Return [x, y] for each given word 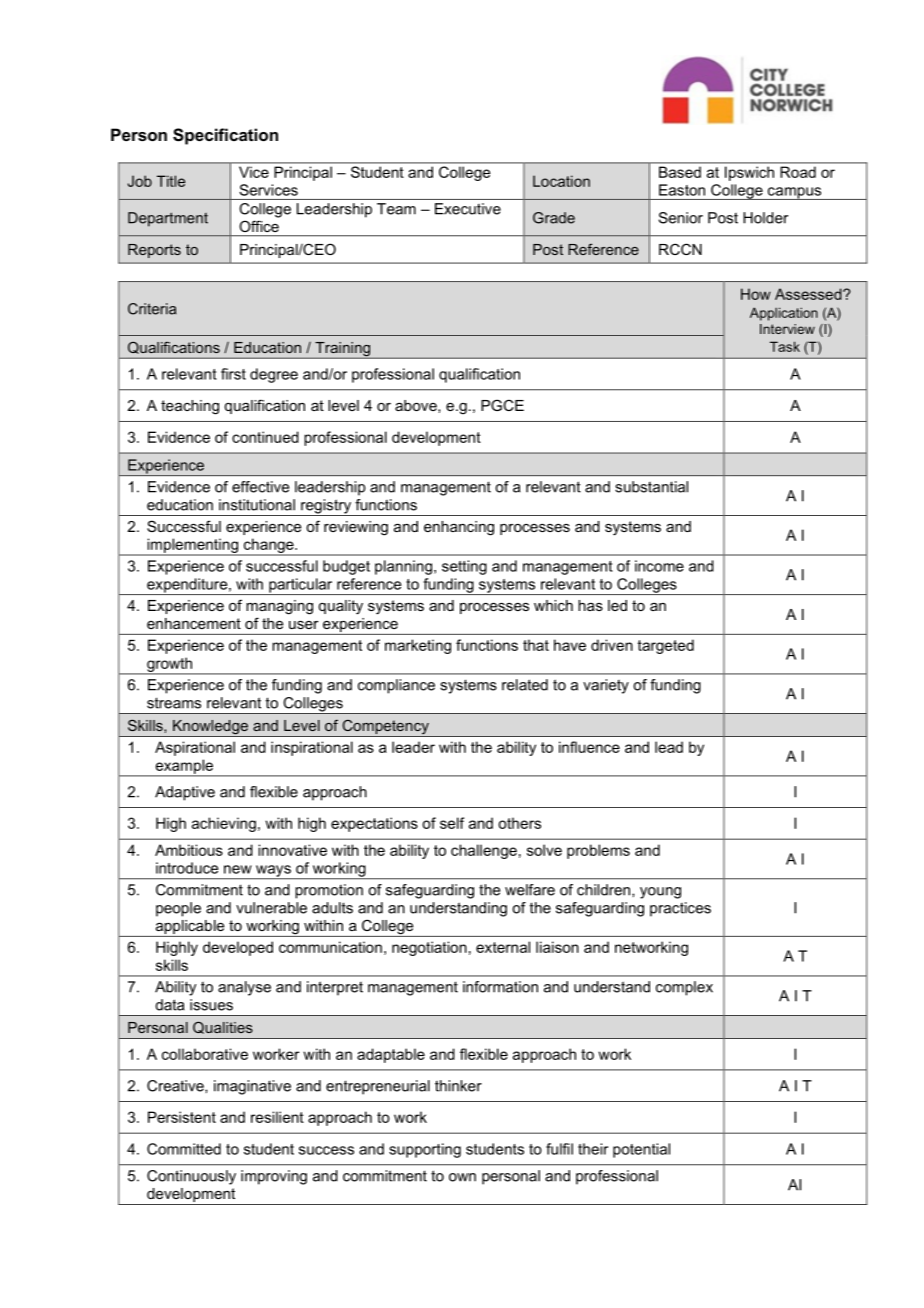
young [660, 893]
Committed [184, 1149]
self [452, 823]
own [462, 1177]
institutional [257, 505]
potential [641, 1150]
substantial [651, 487]
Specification [225, 136]
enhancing [459, 528]
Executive [468, 209]
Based [680, 172]
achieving [224, 824]
